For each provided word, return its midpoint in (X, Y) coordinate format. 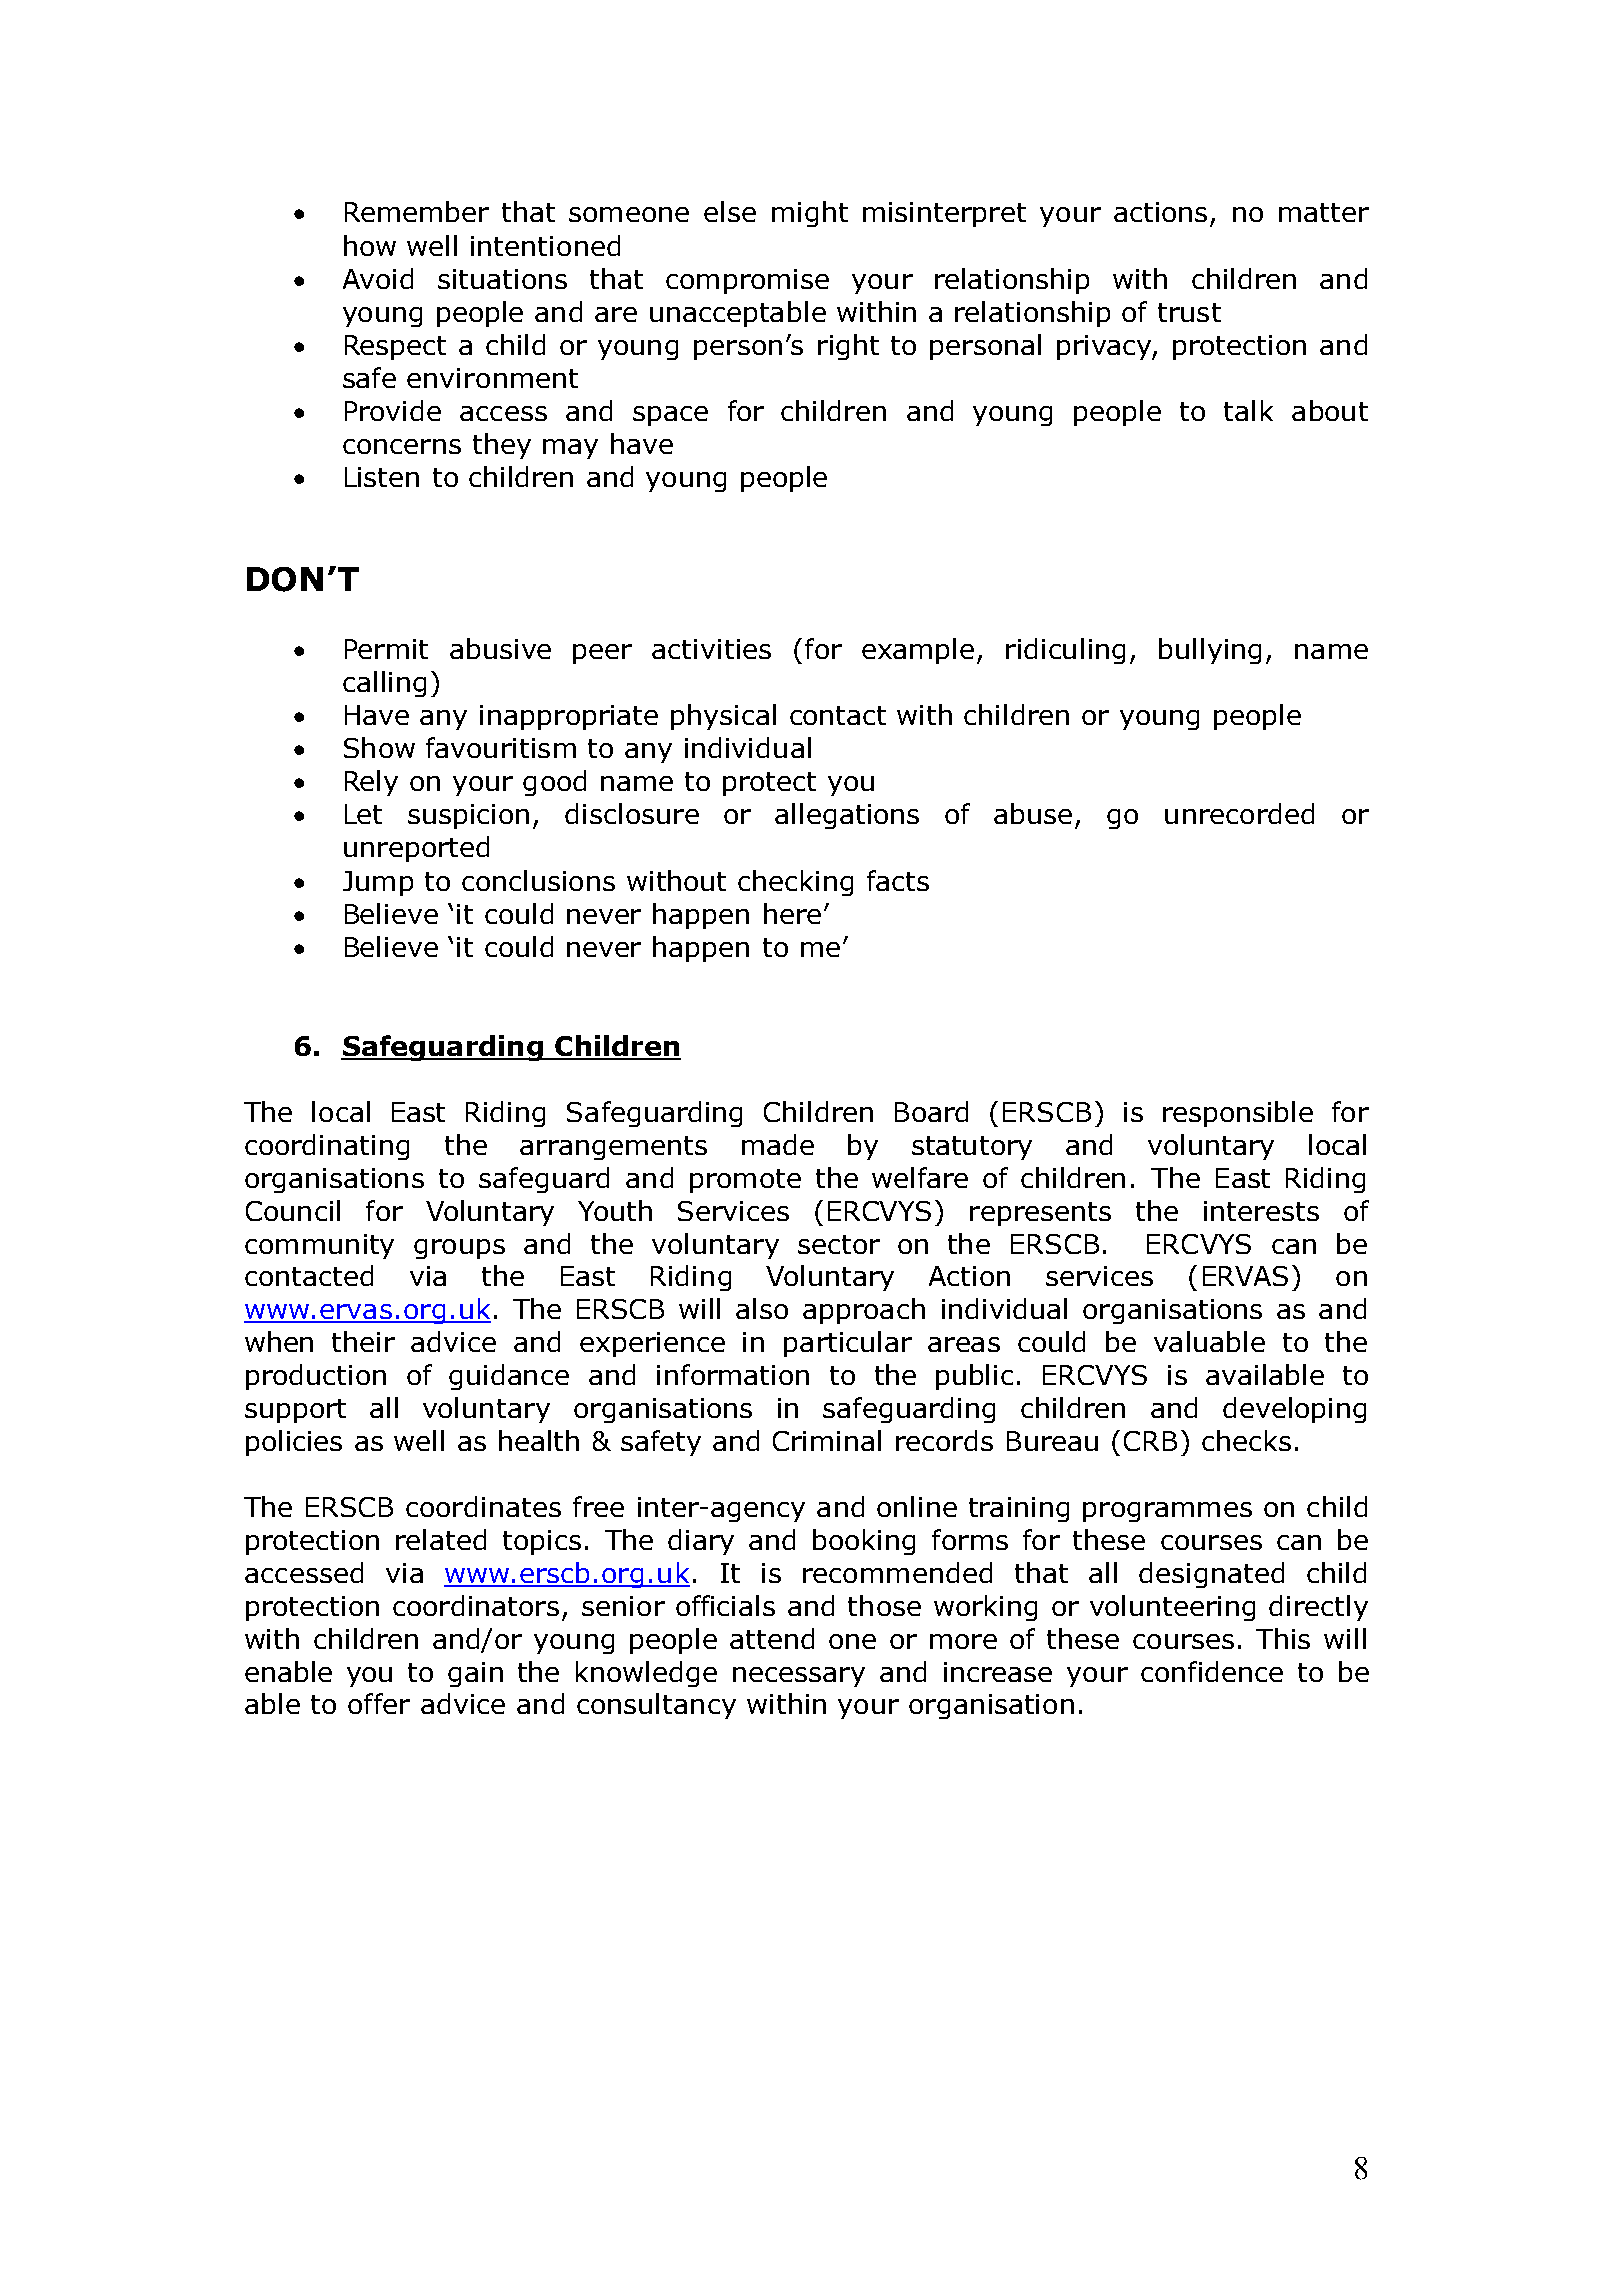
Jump (378, 883)
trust (1189, 312)
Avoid (378, 278)
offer (379, 1703)
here (792, 913)
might (810, 214)
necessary (799, 1677)
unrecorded (1239, 813)
